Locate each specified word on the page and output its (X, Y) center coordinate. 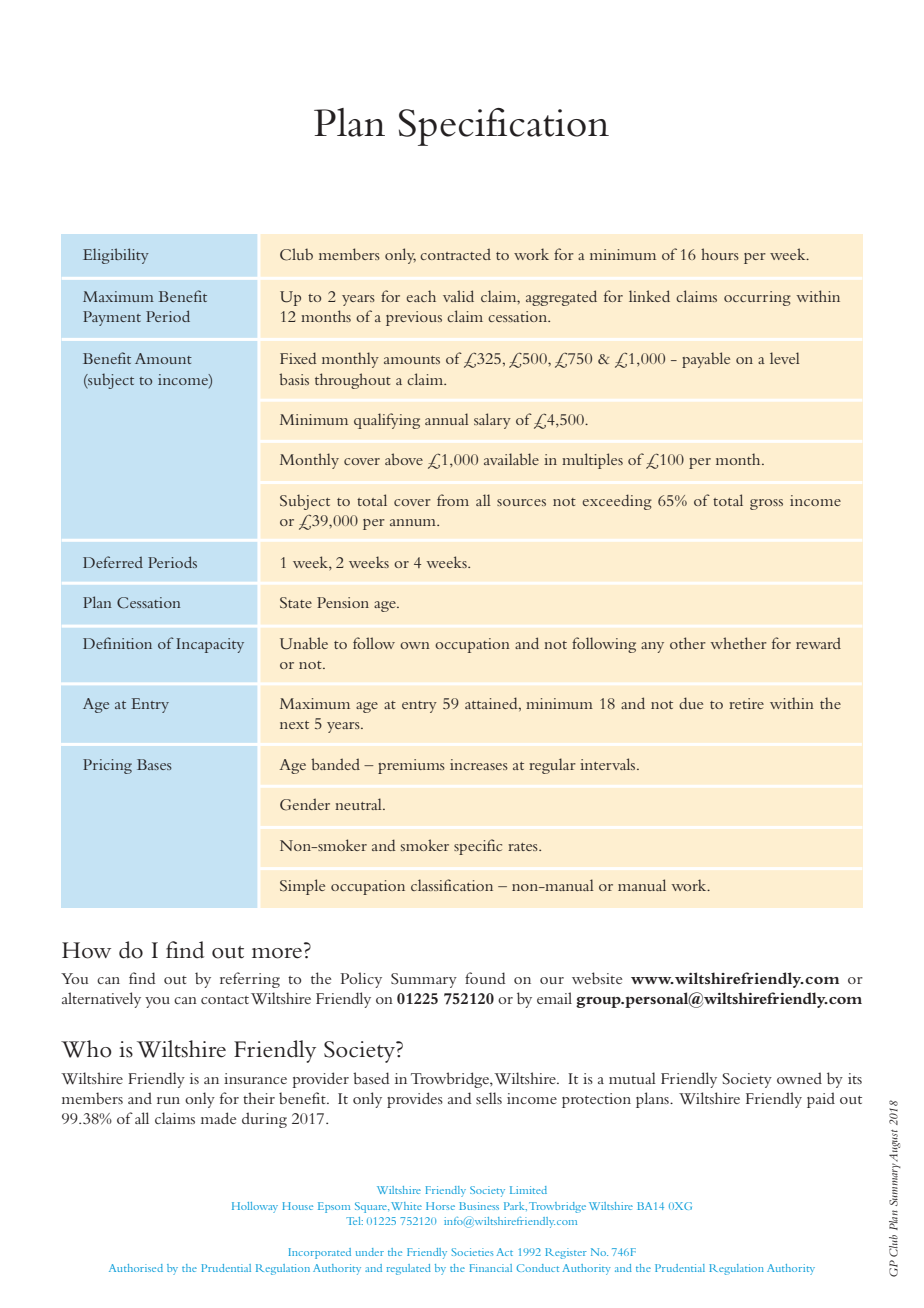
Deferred (113, 562)
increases (479, 764)
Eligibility (116, 256)
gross (766, 504)
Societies (472, 1252)
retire (746, 703)
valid (458, 296)
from (453, 500)
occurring (757, 298)
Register (566, 1253)
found (485, 978)
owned (799, 1078)
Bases (154, 764)
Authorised (136, 1268)
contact (225, 1000)
